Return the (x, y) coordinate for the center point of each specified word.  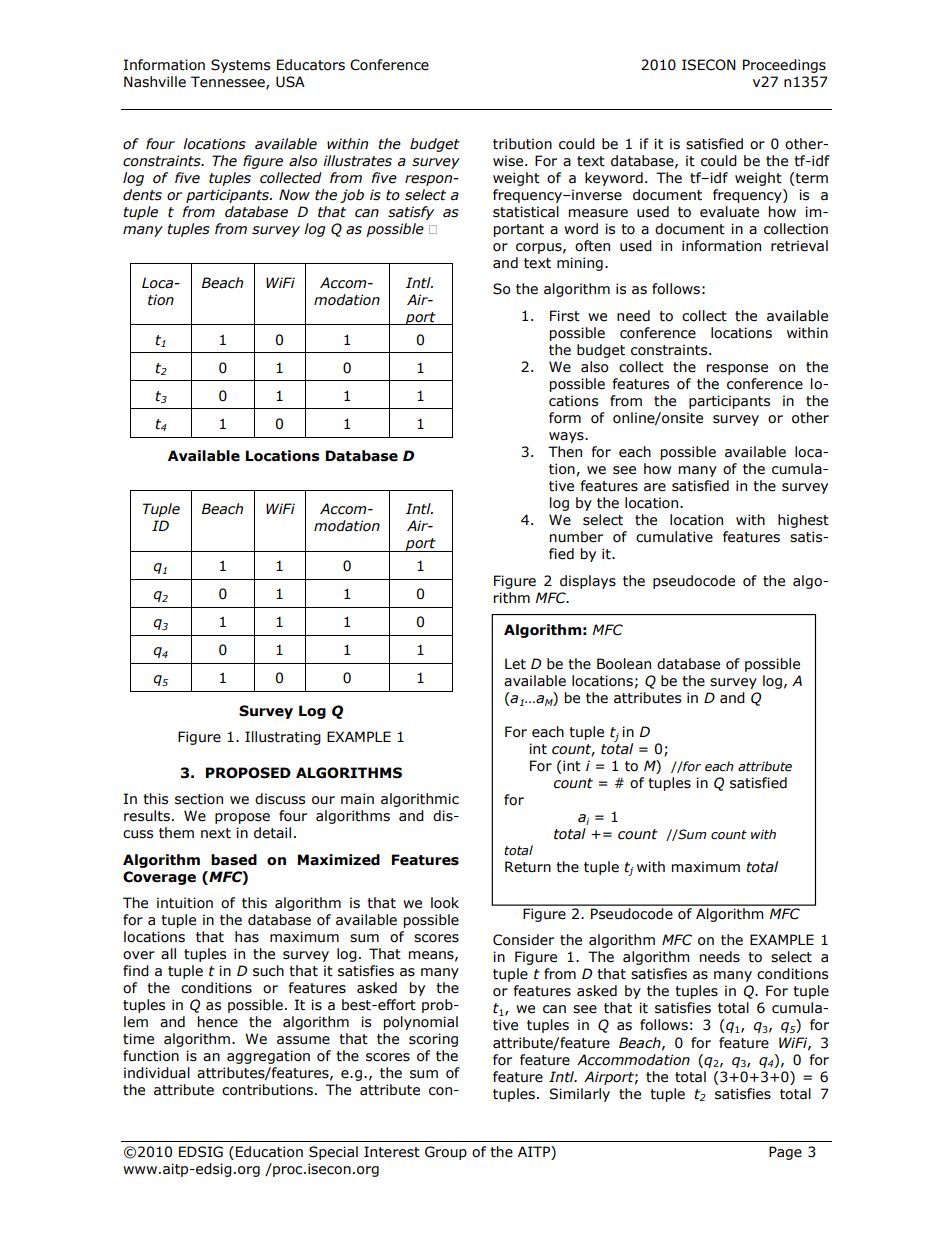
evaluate (729, 212)
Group (446, 1153)
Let (515, 664)
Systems (240, 66)
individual (157, 1073)
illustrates (357, 161)
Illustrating (283, 738)
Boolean (624, 664)
